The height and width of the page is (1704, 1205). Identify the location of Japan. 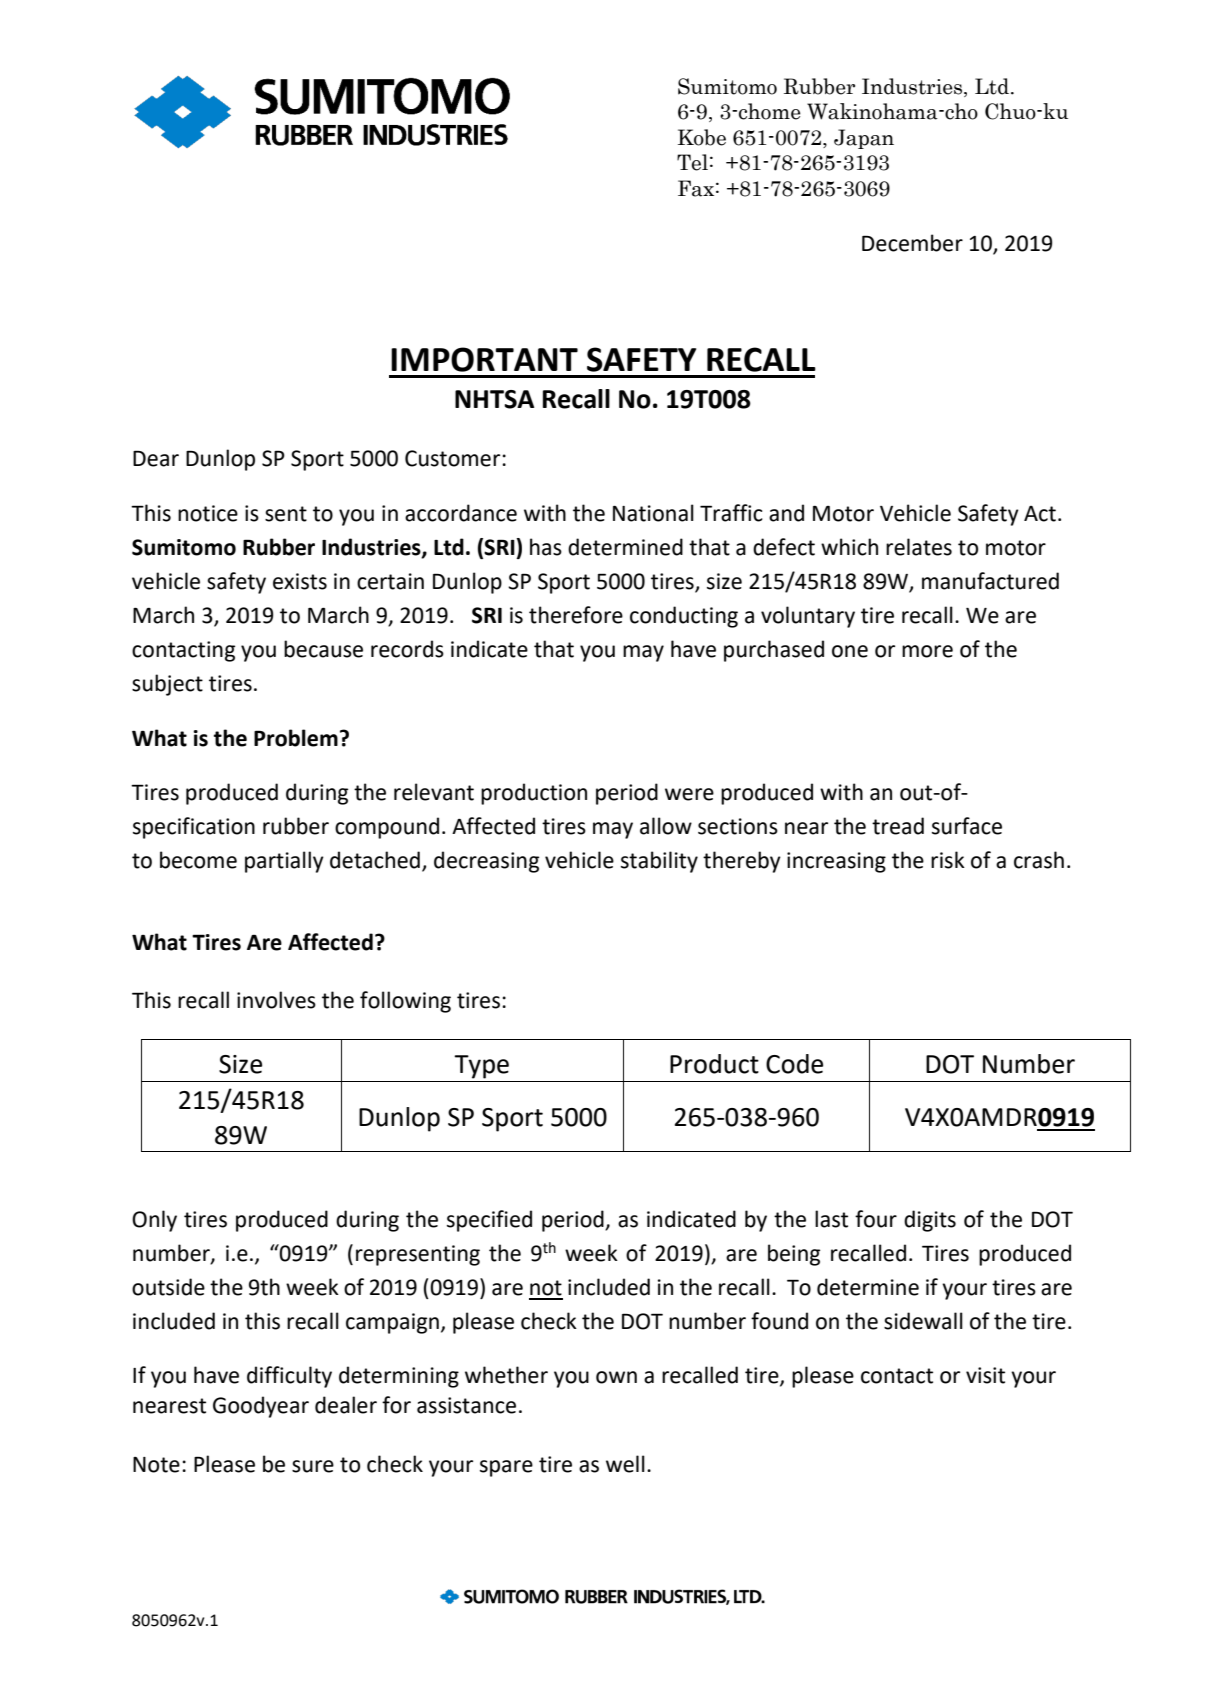
(864, 139).
